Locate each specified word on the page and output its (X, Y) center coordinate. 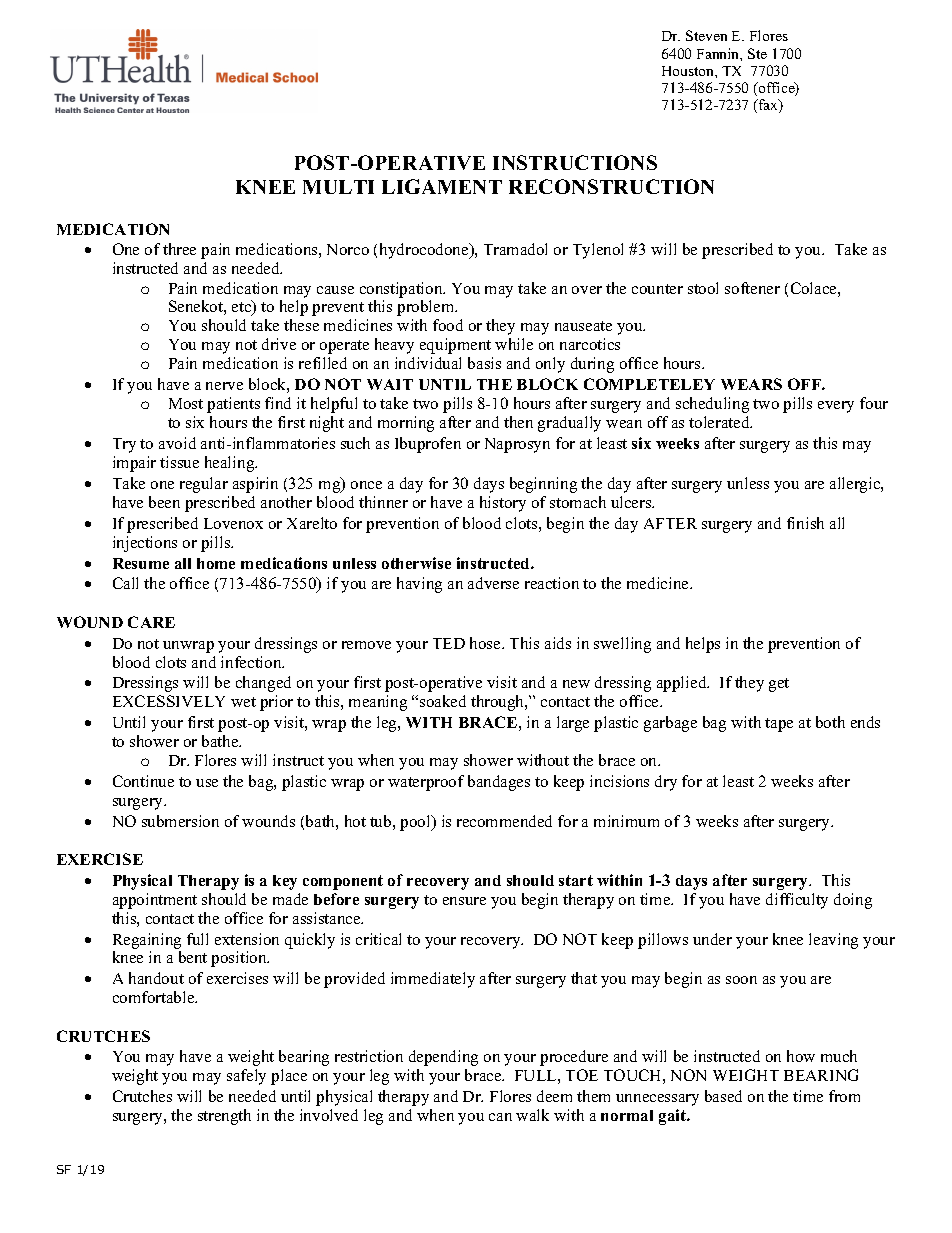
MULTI (338, 187)
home (216, 563)
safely (246, 1077)
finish (805, 523)
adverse (493, 583)
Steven (706, 35)
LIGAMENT (442, 186)
